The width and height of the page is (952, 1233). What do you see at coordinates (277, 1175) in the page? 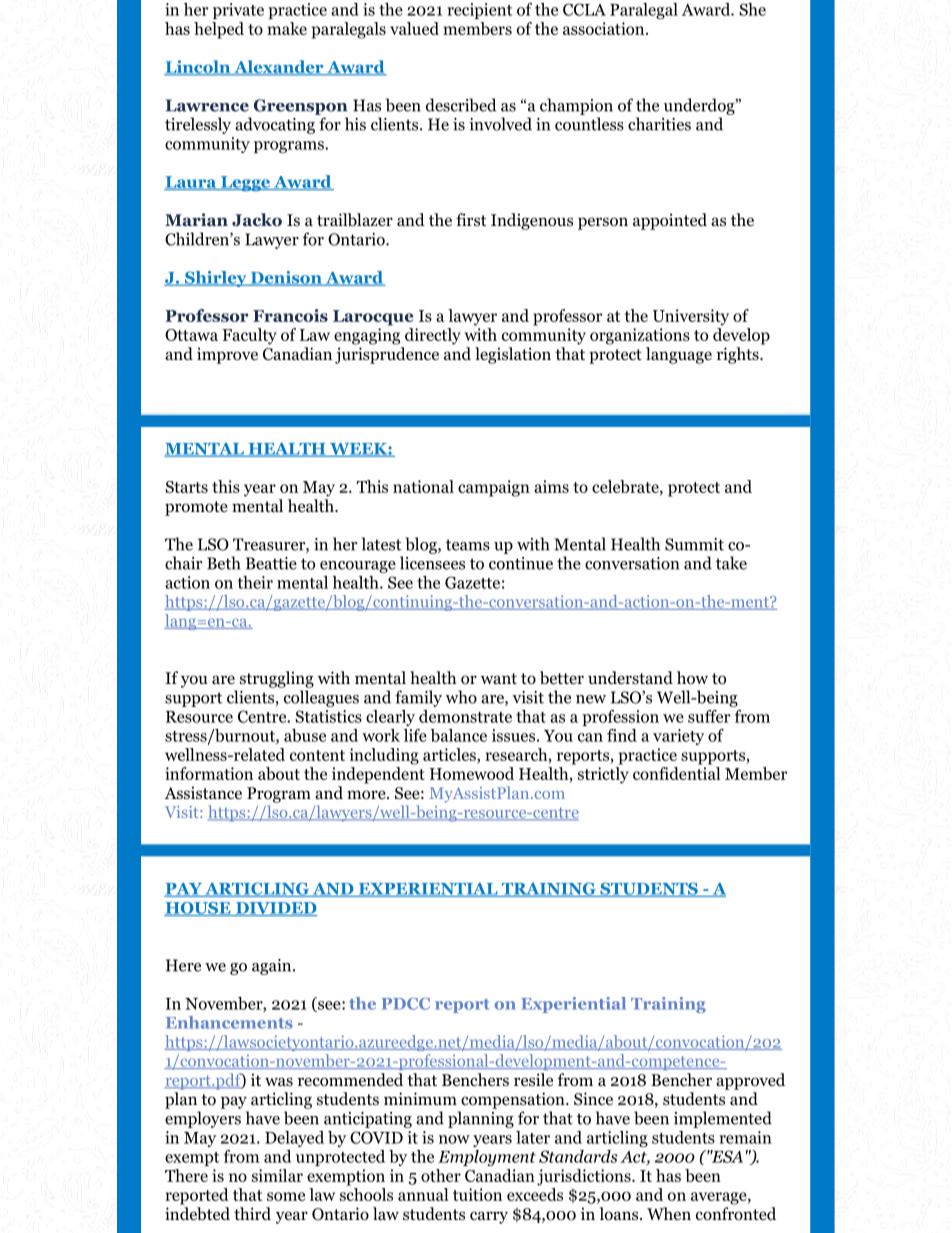
I see `similar` at bounding box center [277, 1175].
